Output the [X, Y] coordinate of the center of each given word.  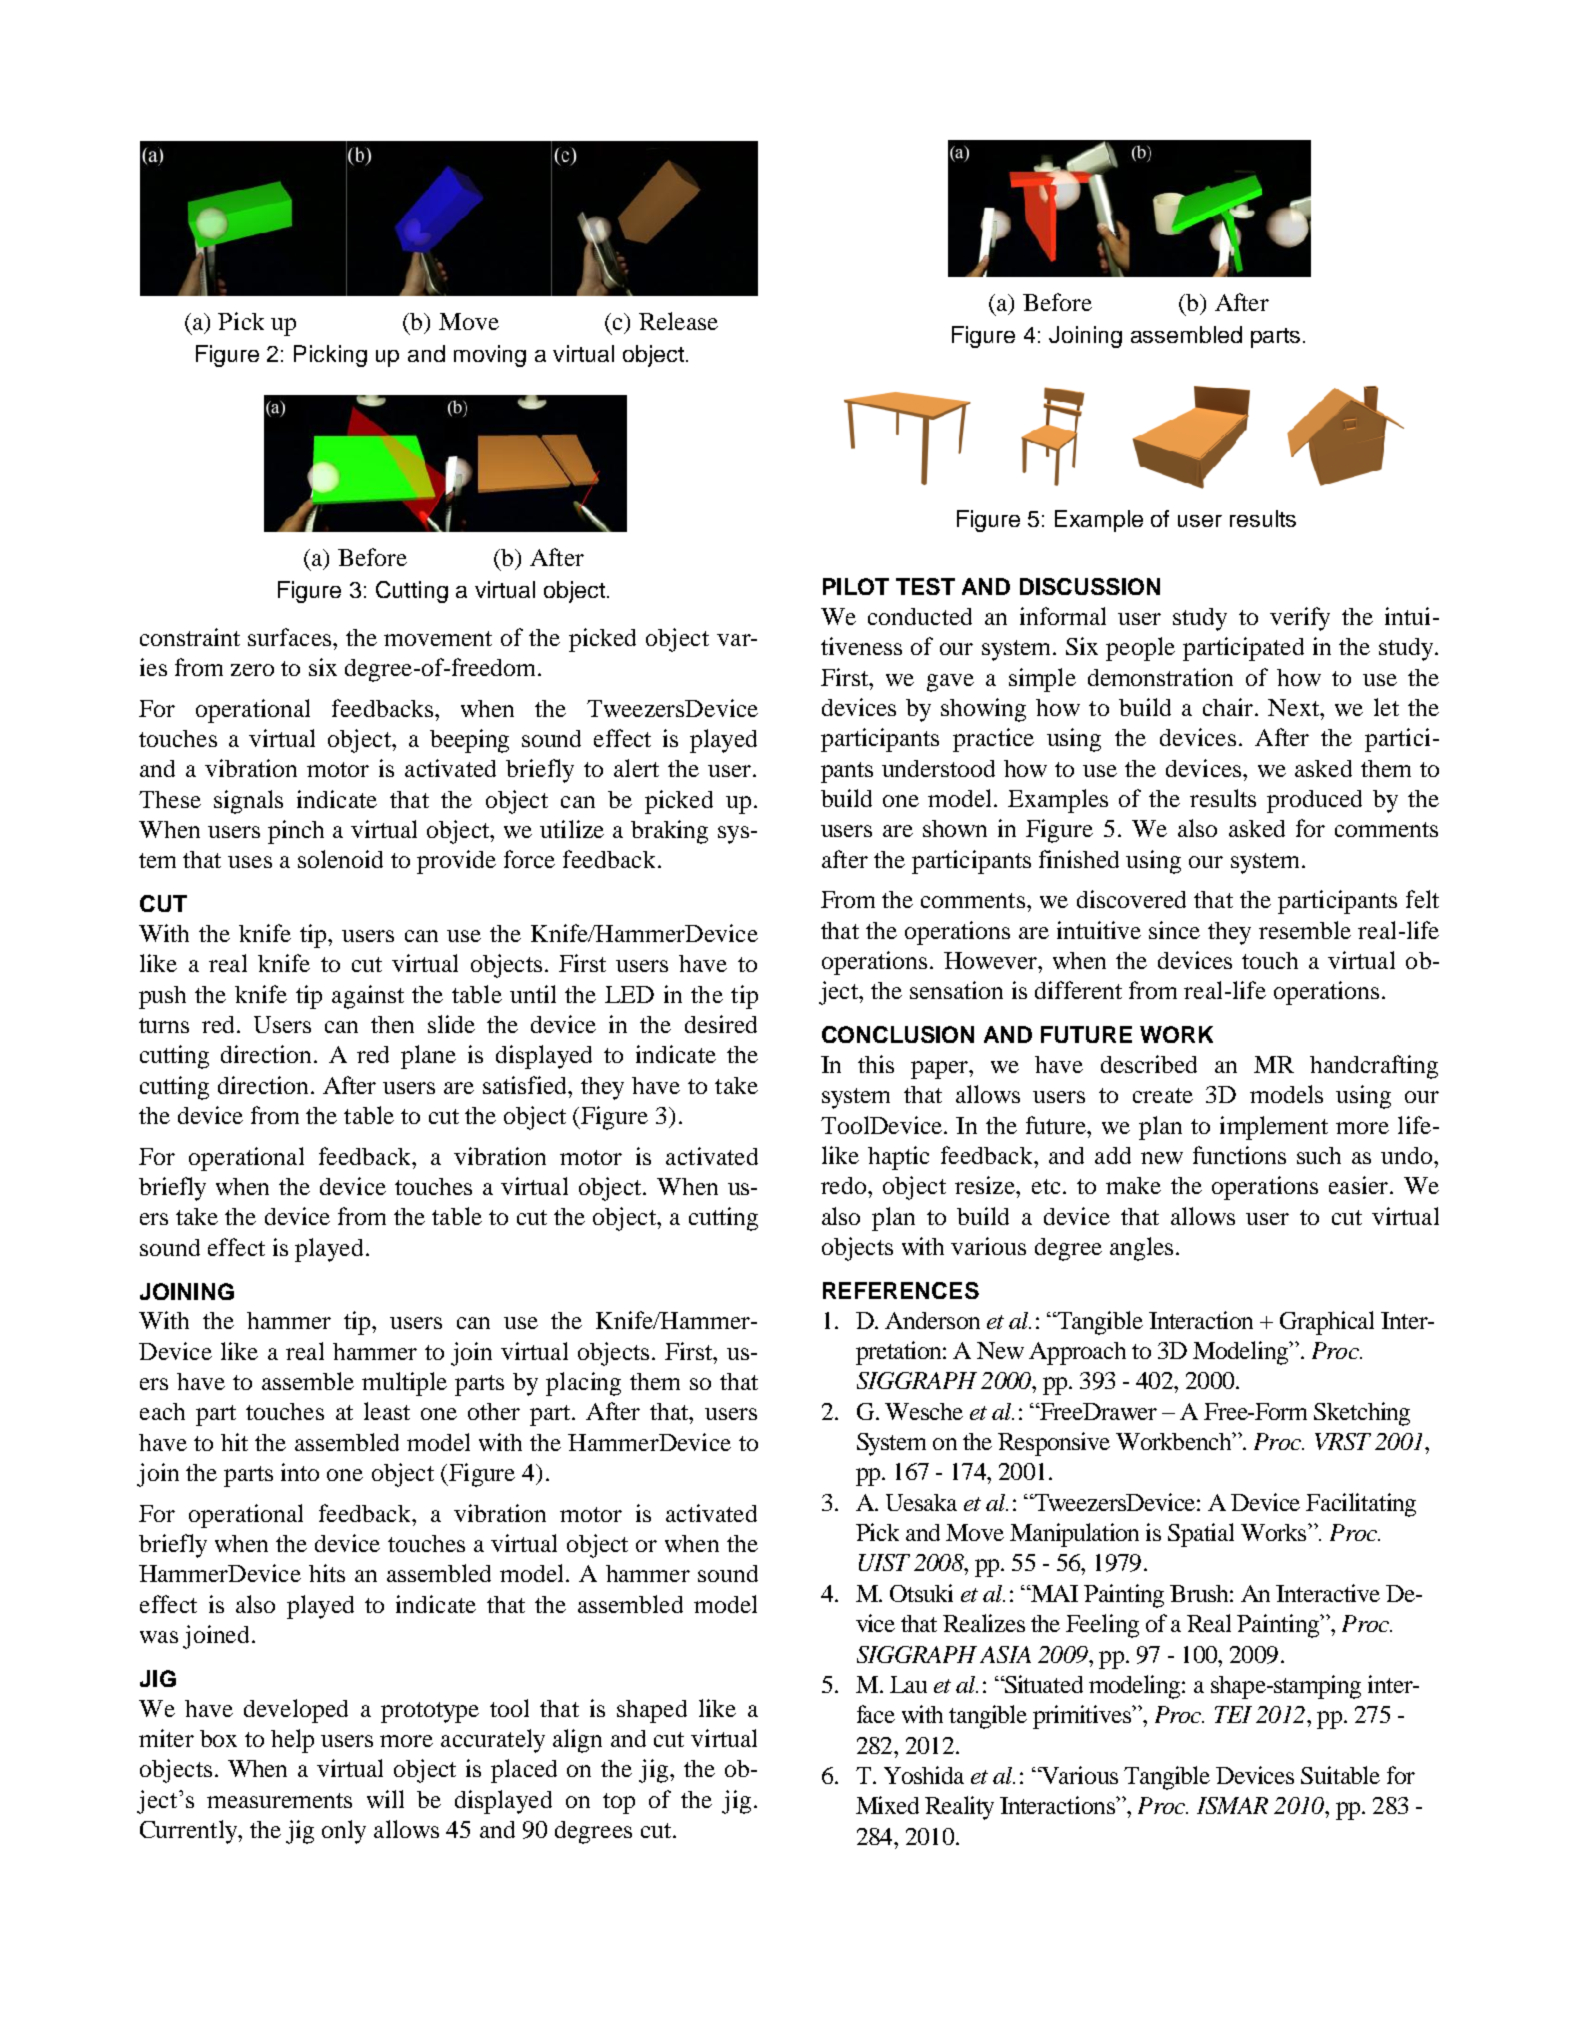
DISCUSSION [1090, 586]
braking [669, 832]
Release [678, 321]
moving [490, 356]
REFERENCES [901, 1290]
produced [1314, 801]
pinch [296, 832]
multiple [404, 1384]
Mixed [887, 1805]
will [385, 1799]
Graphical [1327, 1323]
